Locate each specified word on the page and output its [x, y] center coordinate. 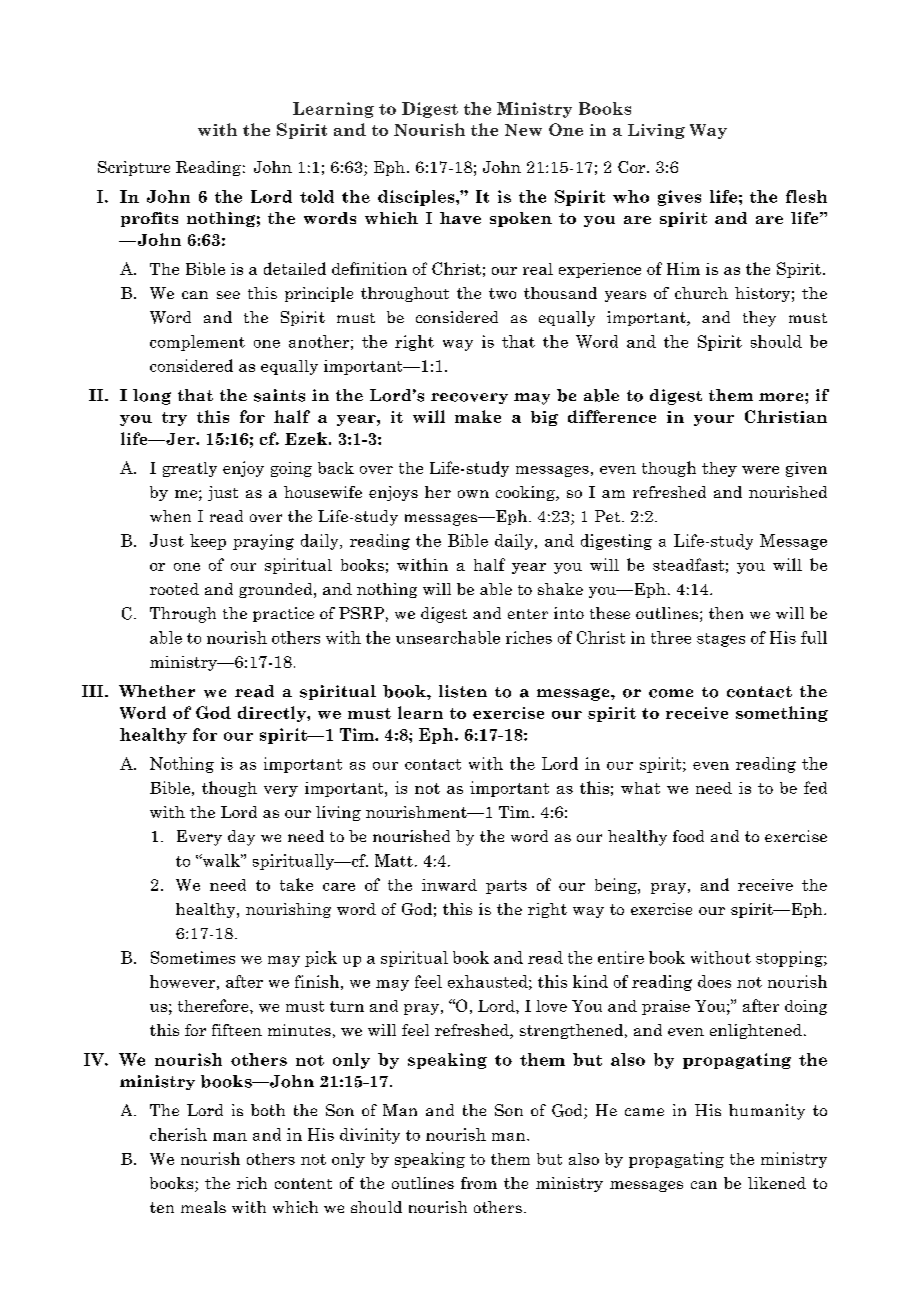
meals [203, 1207]
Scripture [134, 168]
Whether [157, 691]
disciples [417, 198]
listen [463, 691]
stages [721, 640]
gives [679, 198]
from [479, 1183]
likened [777, 1183]
